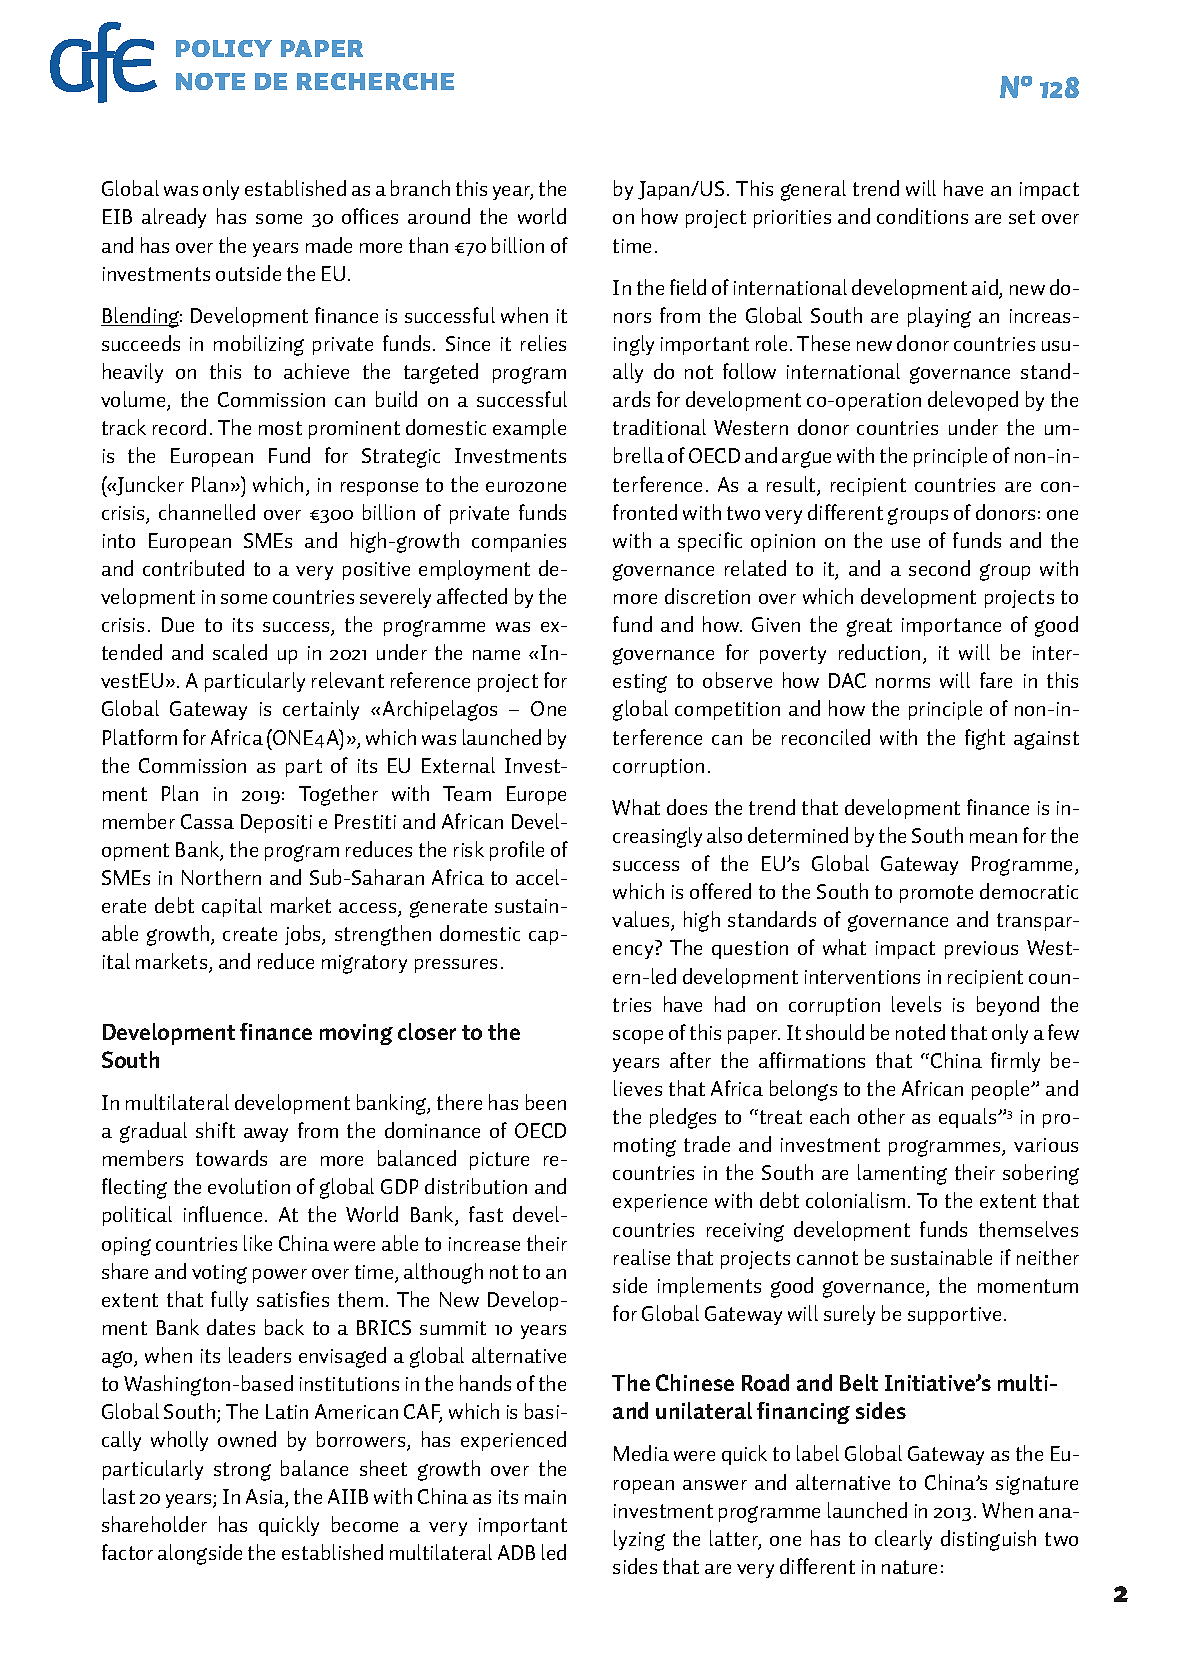 The width and height of the screenshot is (1181, 1670). What do you see at coordinates (224, 48) in the screenshot?
I see `policy` at bounding box center [224, 48].
